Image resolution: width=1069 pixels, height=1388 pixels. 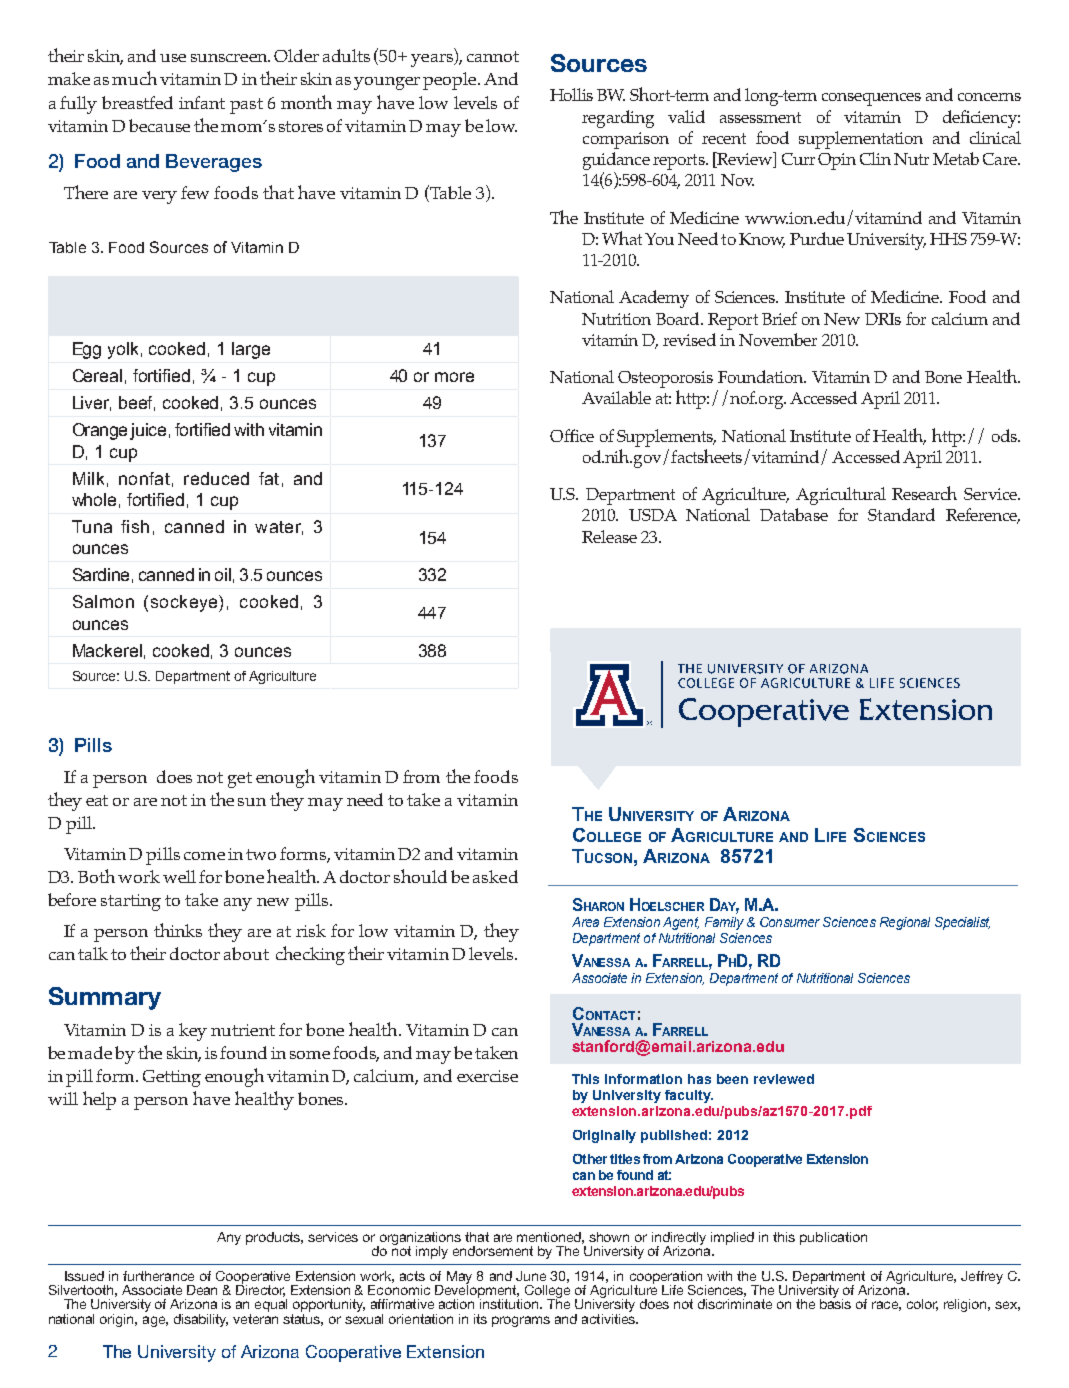 I want to click on Office, so click(x=572, y=435).
